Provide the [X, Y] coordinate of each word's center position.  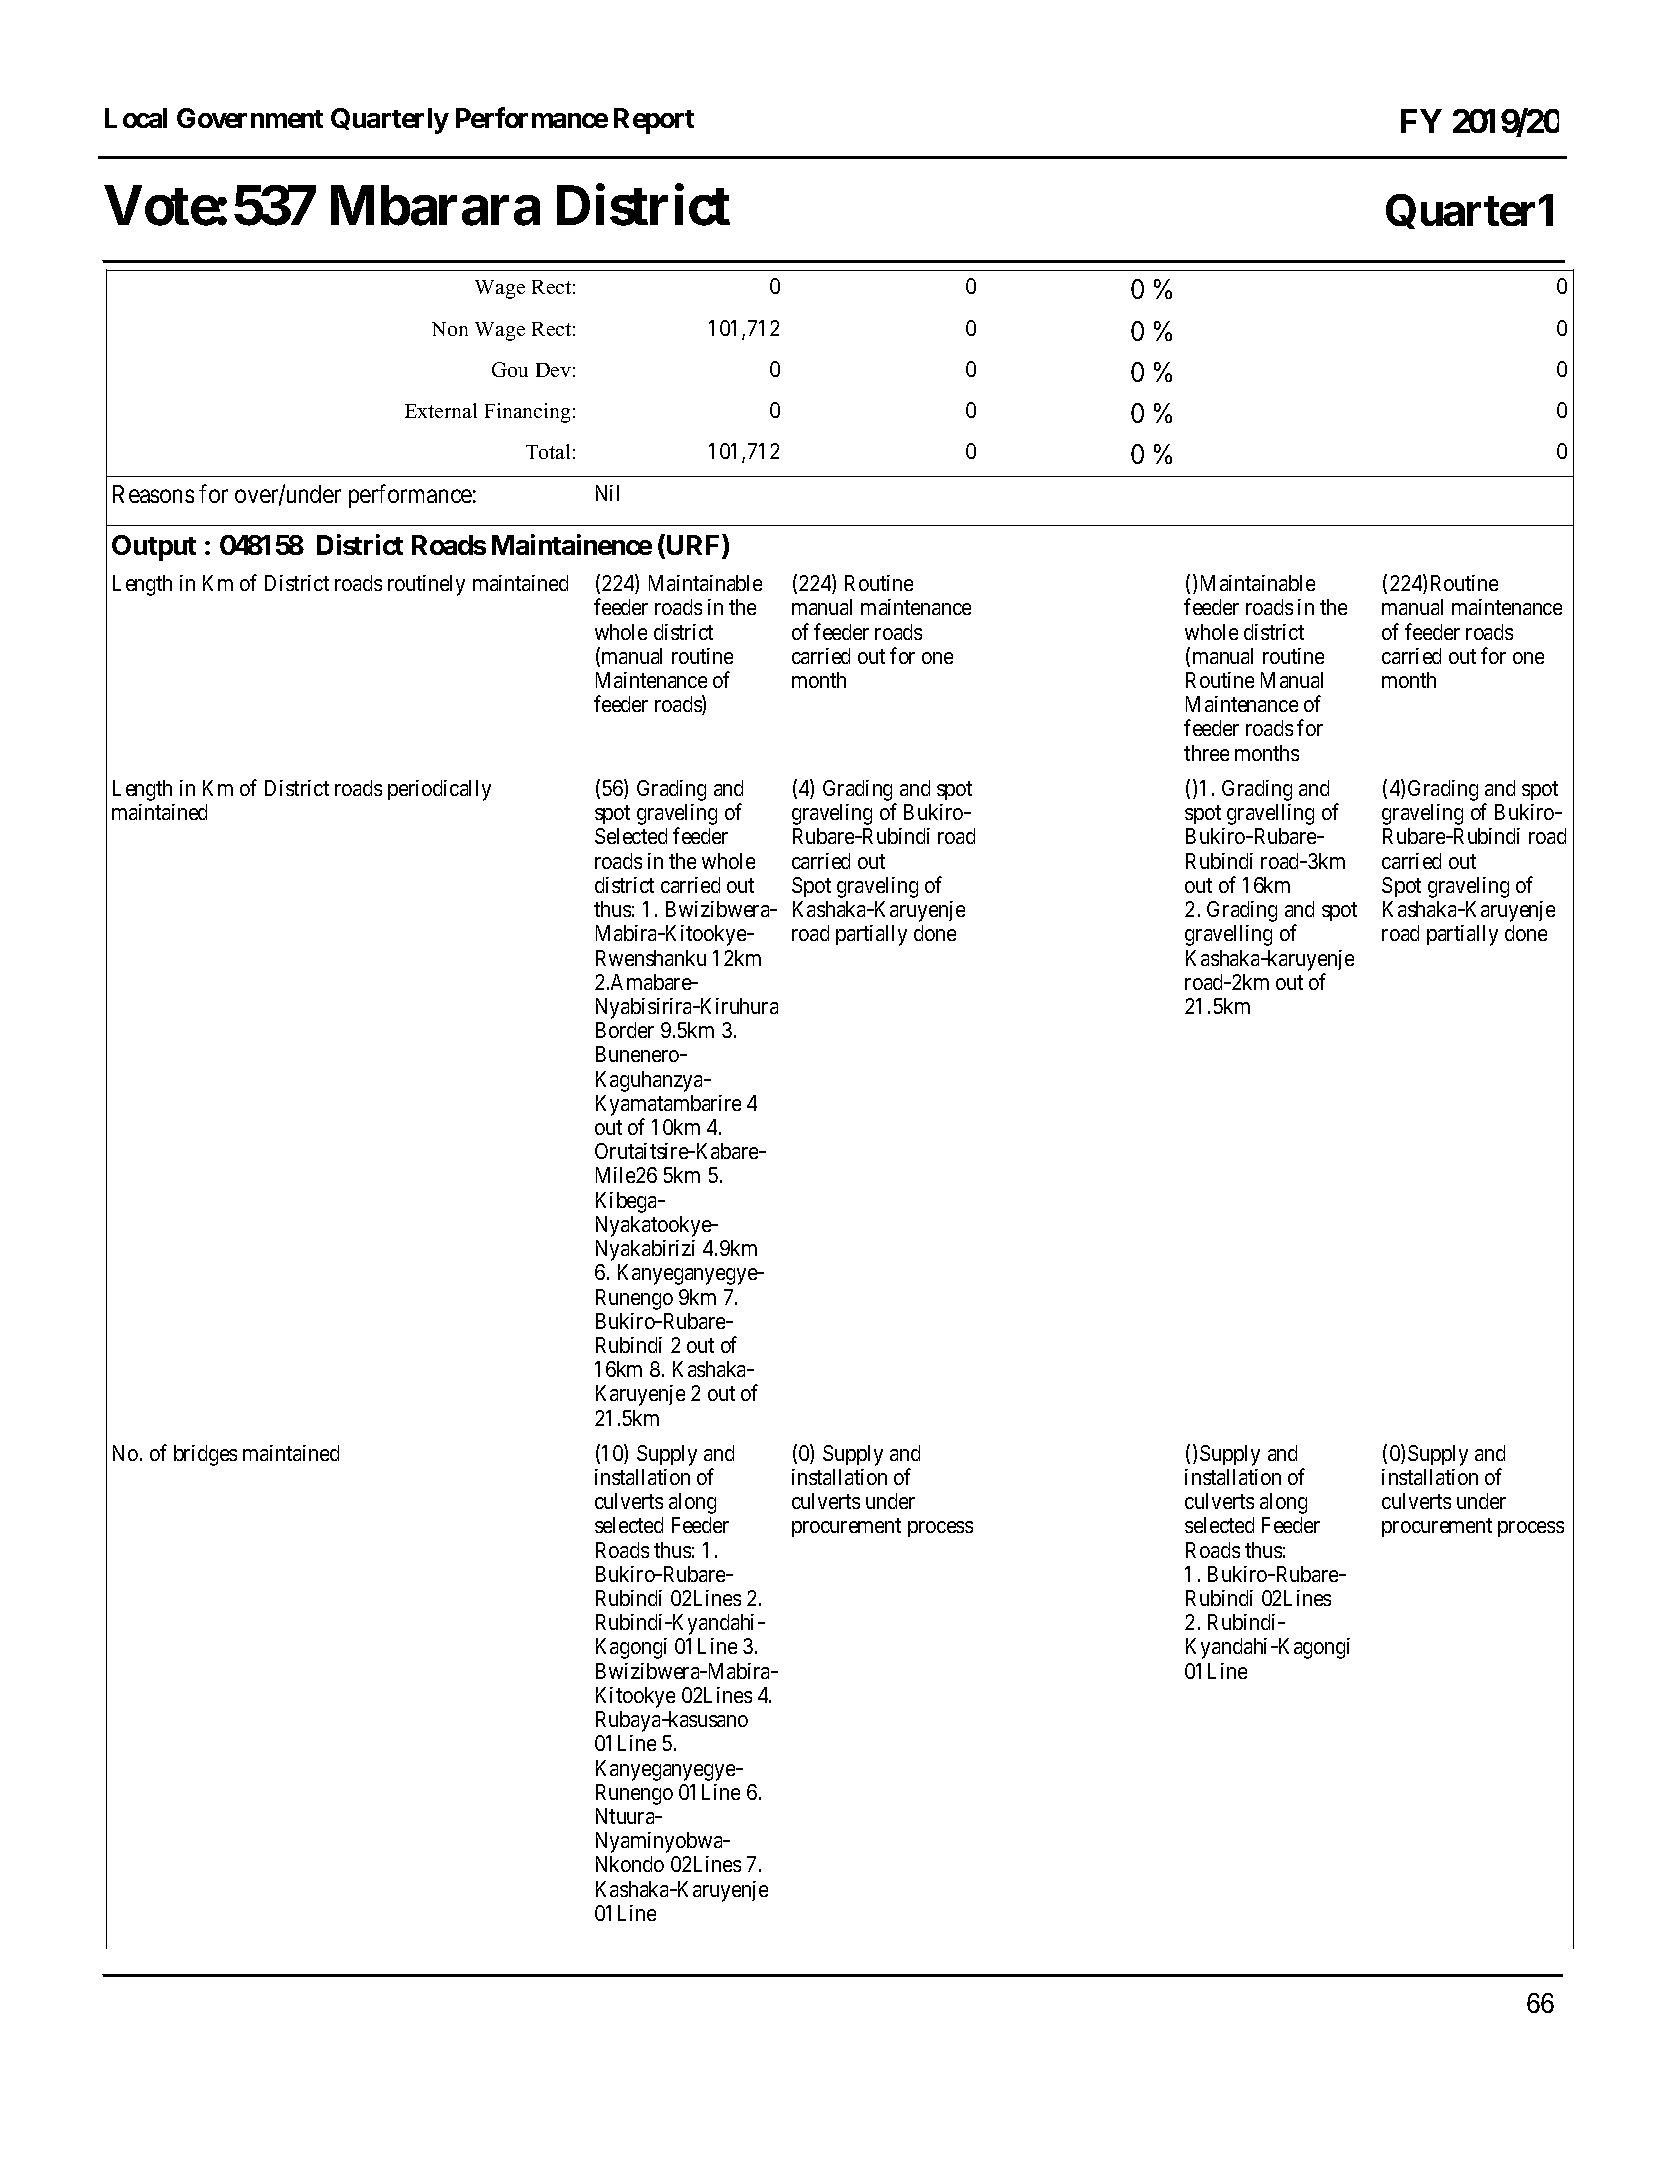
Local [136, 118]
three [1206, 753]
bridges [205, 1455]
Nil [607, 493]
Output [154, 548]
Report [654, 121]
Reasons [153, 494]
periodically [439, 790]
